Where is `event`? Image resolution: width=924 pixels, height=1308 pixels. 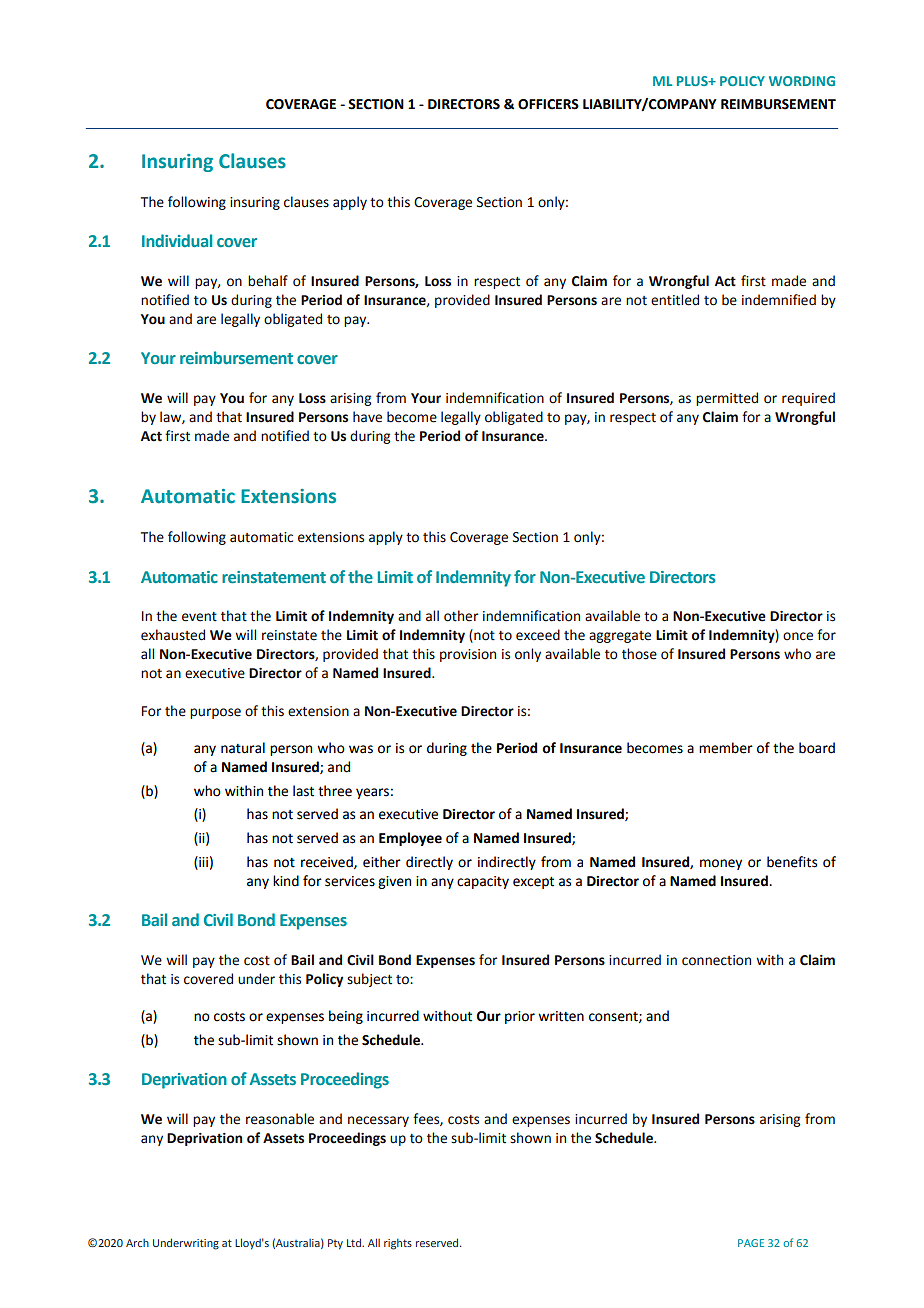 event is located at coordinates (199, 617).
